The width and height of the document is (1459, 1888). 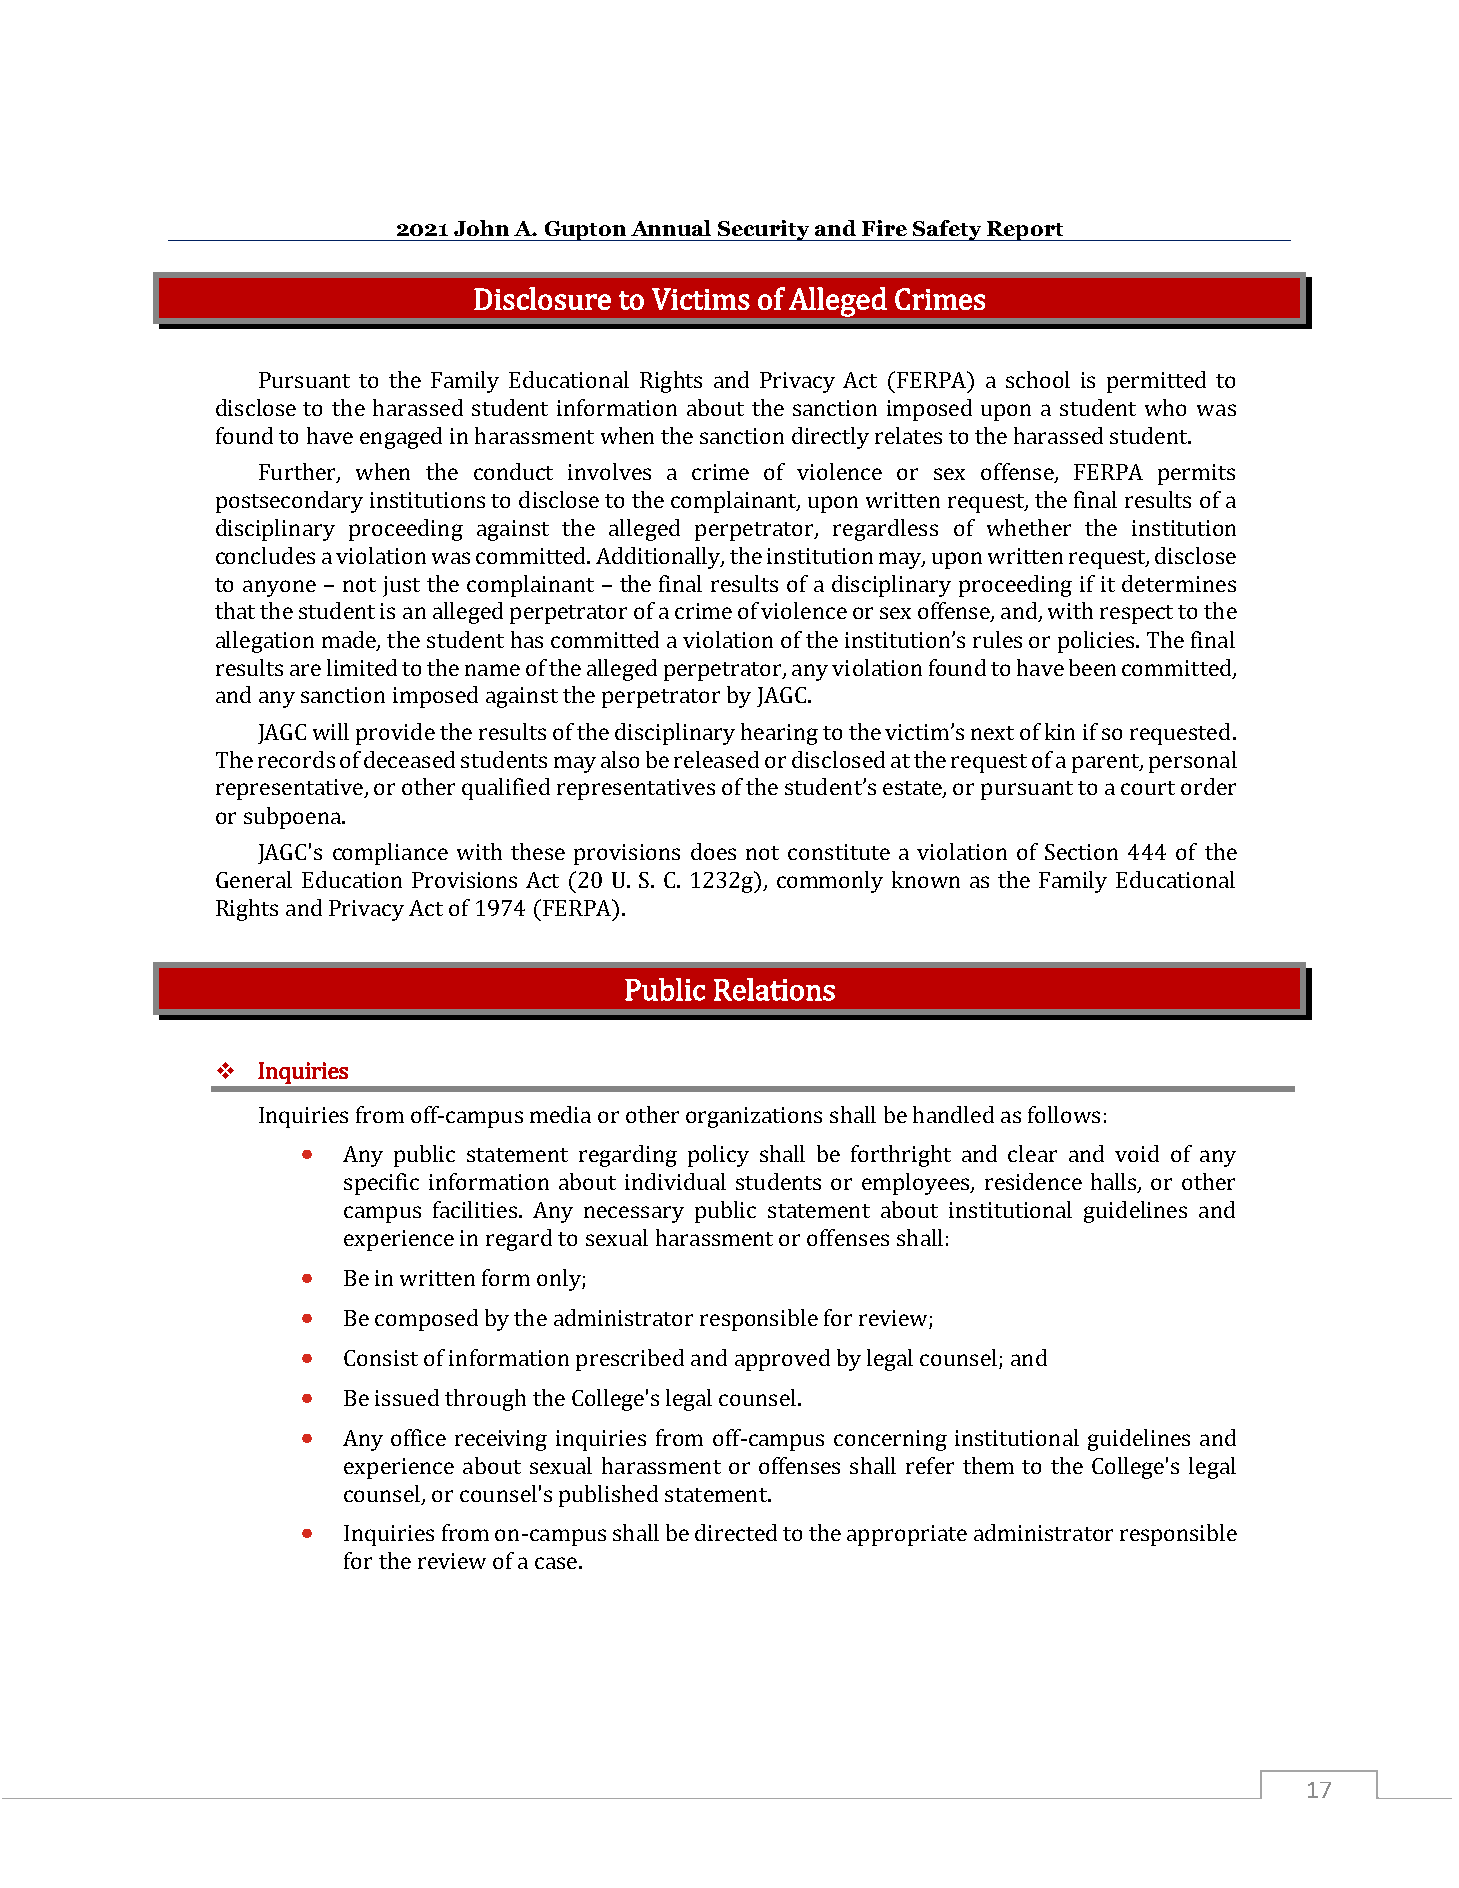 I want to click on specific, so click(x=381, y=1184).
